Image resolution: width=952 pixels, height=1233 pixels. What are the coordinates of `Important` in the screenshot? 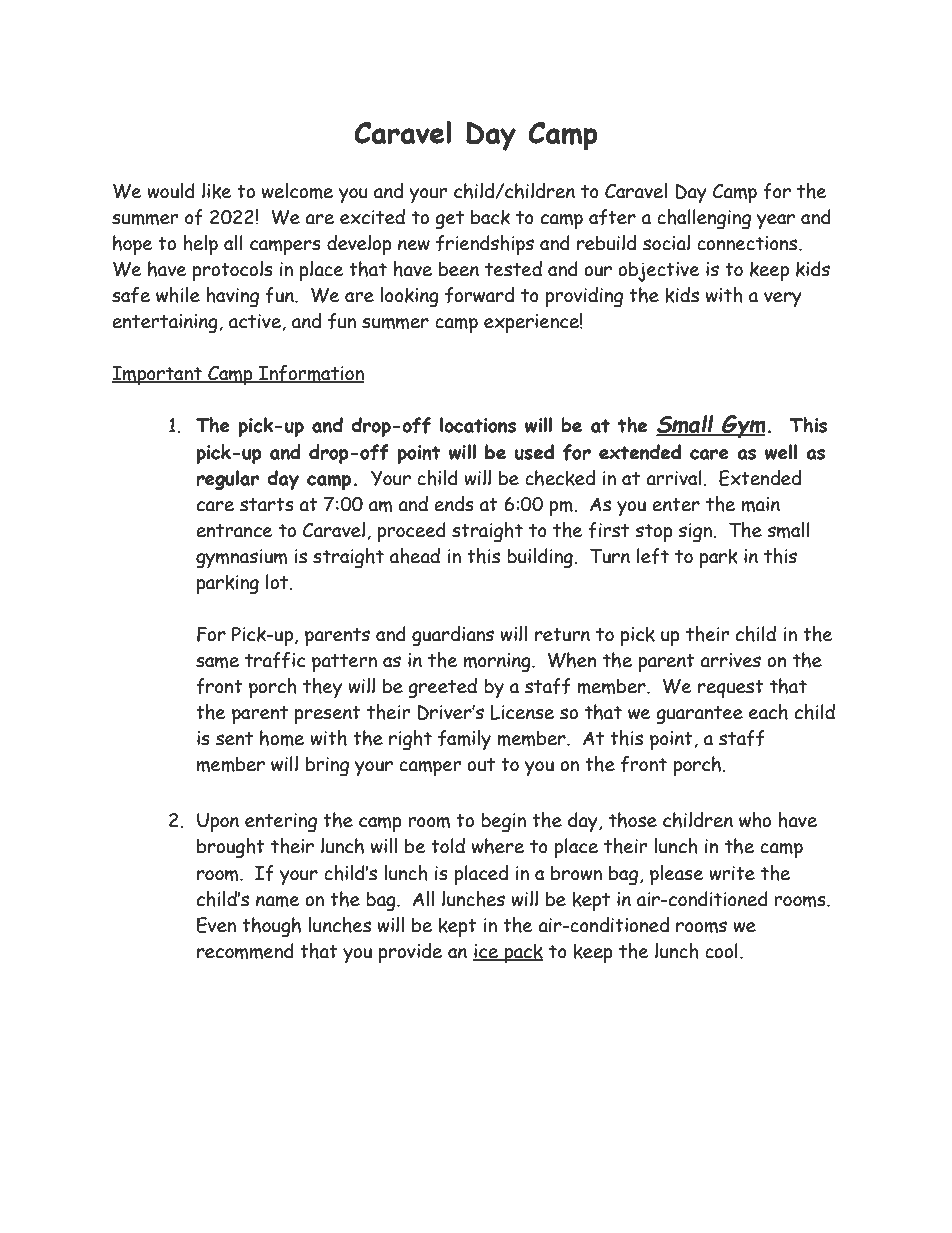 It's located at (158, 375).
